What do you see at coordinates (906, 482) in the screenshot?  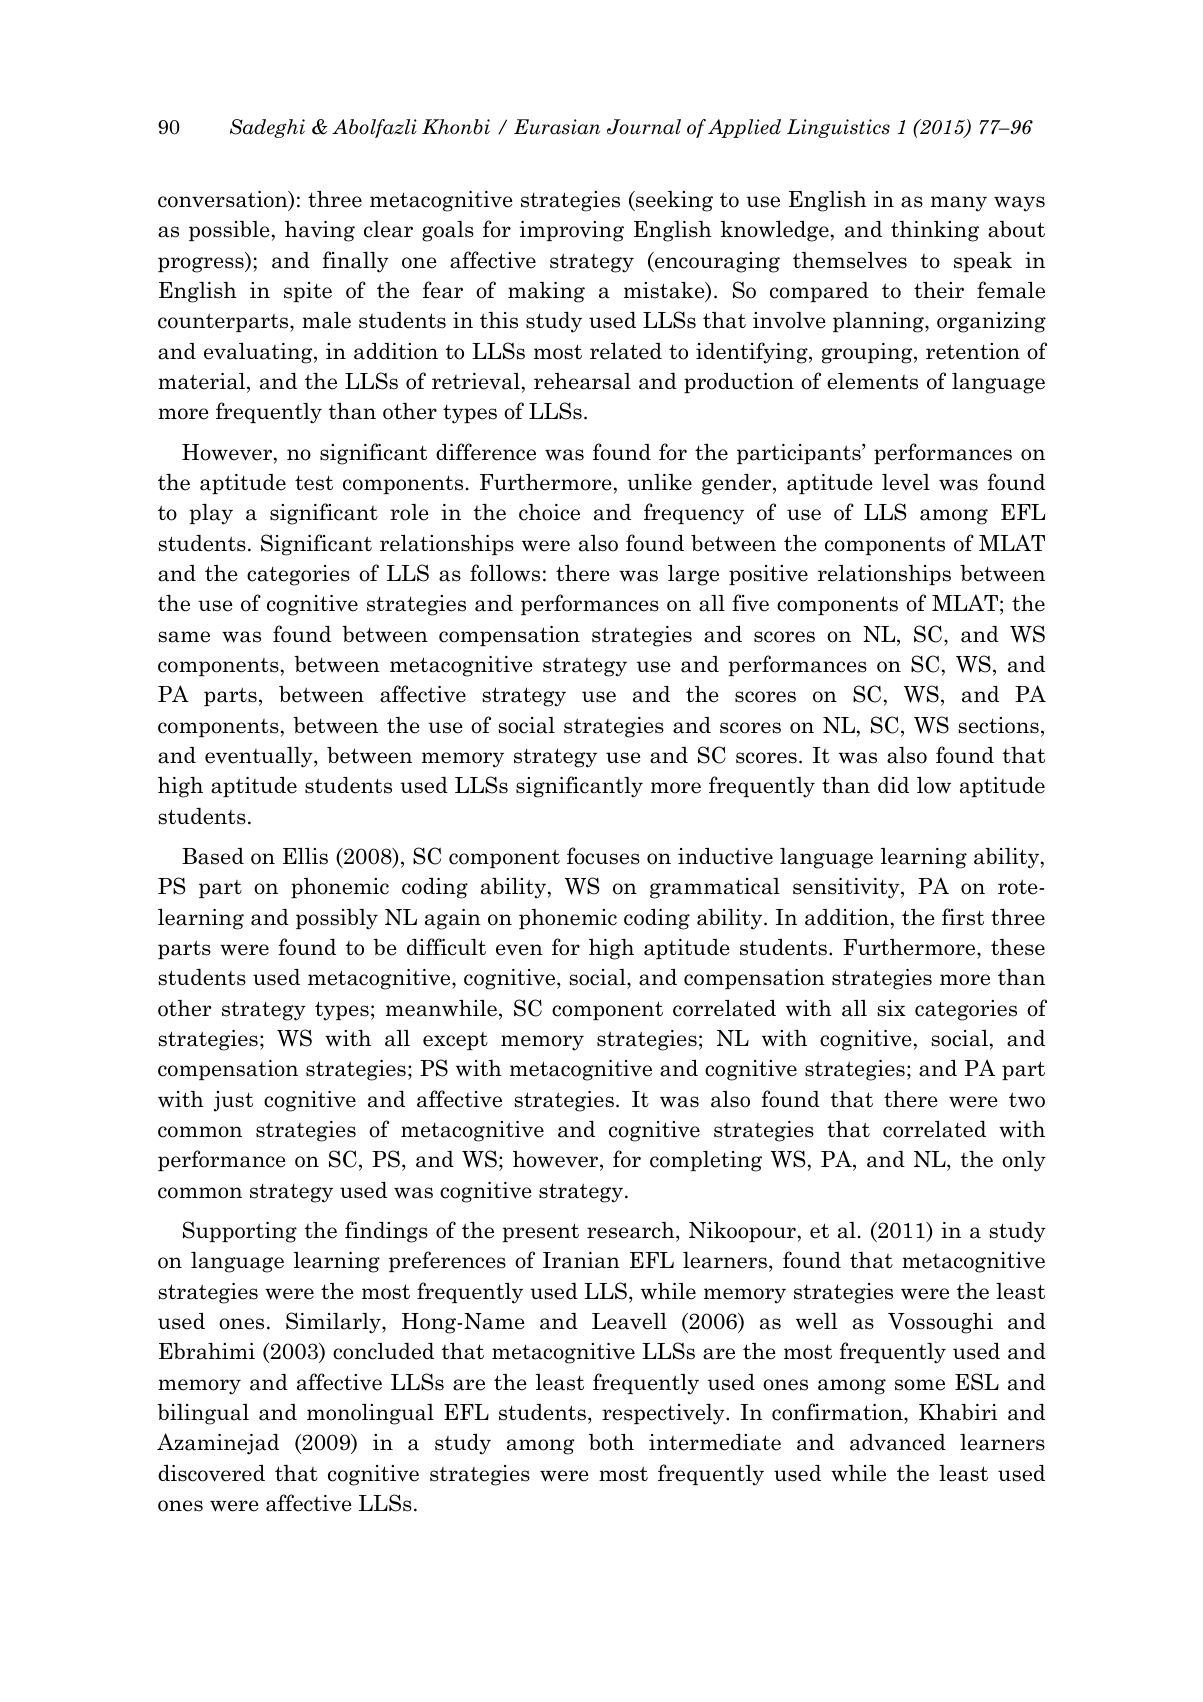 I see `level` at bounding box center [906, 482].
